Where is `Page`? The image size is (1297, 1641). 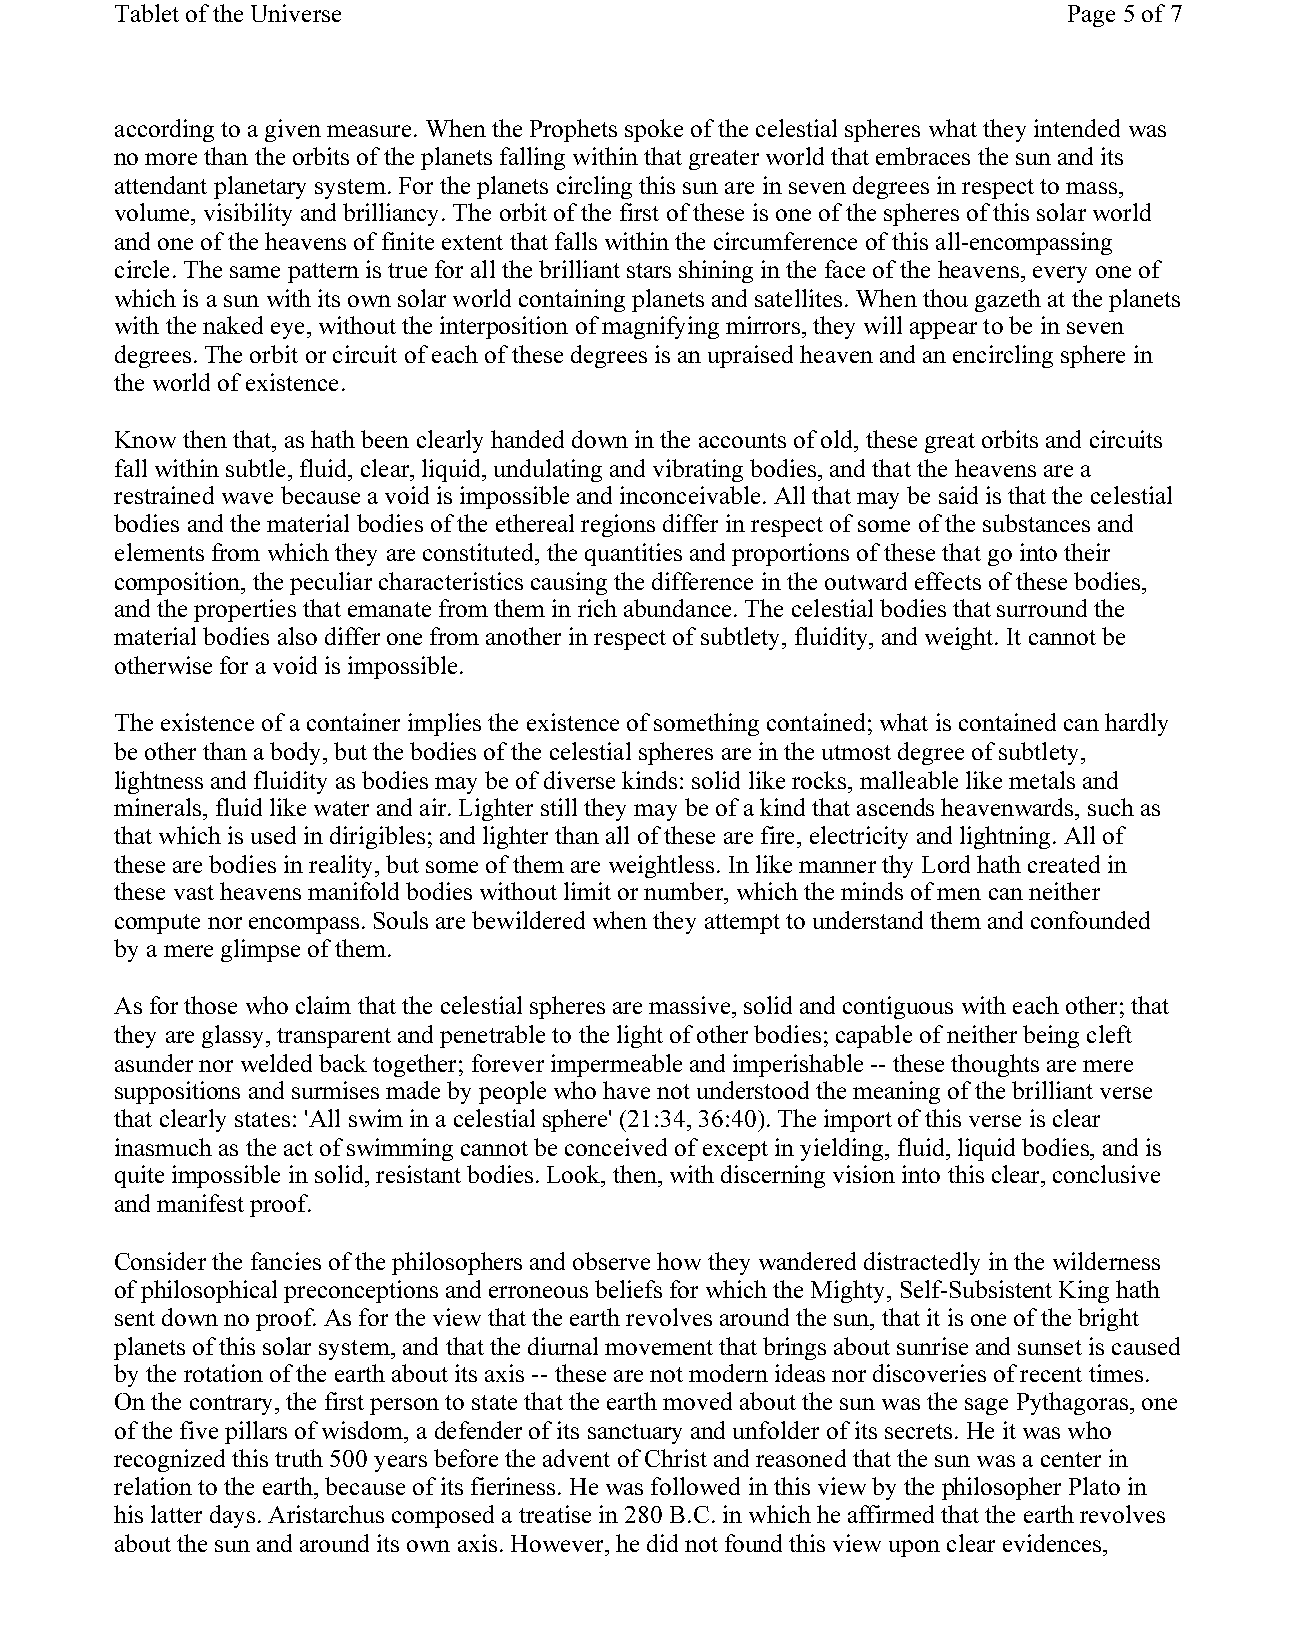
Page is located at coordinates (1091, 16).
